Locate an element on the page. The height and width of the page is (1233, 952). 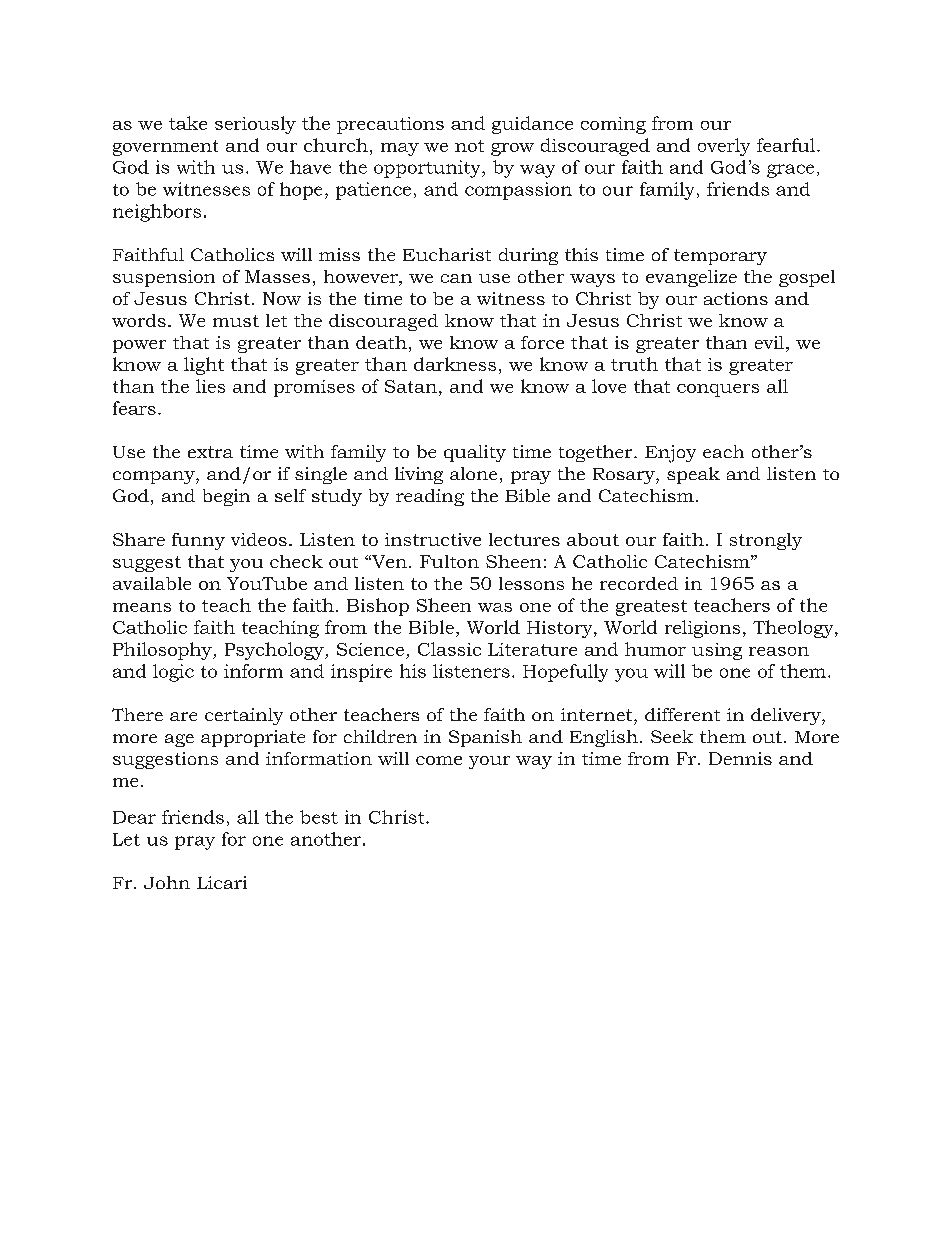
John is located at coordinates (167, 882).
